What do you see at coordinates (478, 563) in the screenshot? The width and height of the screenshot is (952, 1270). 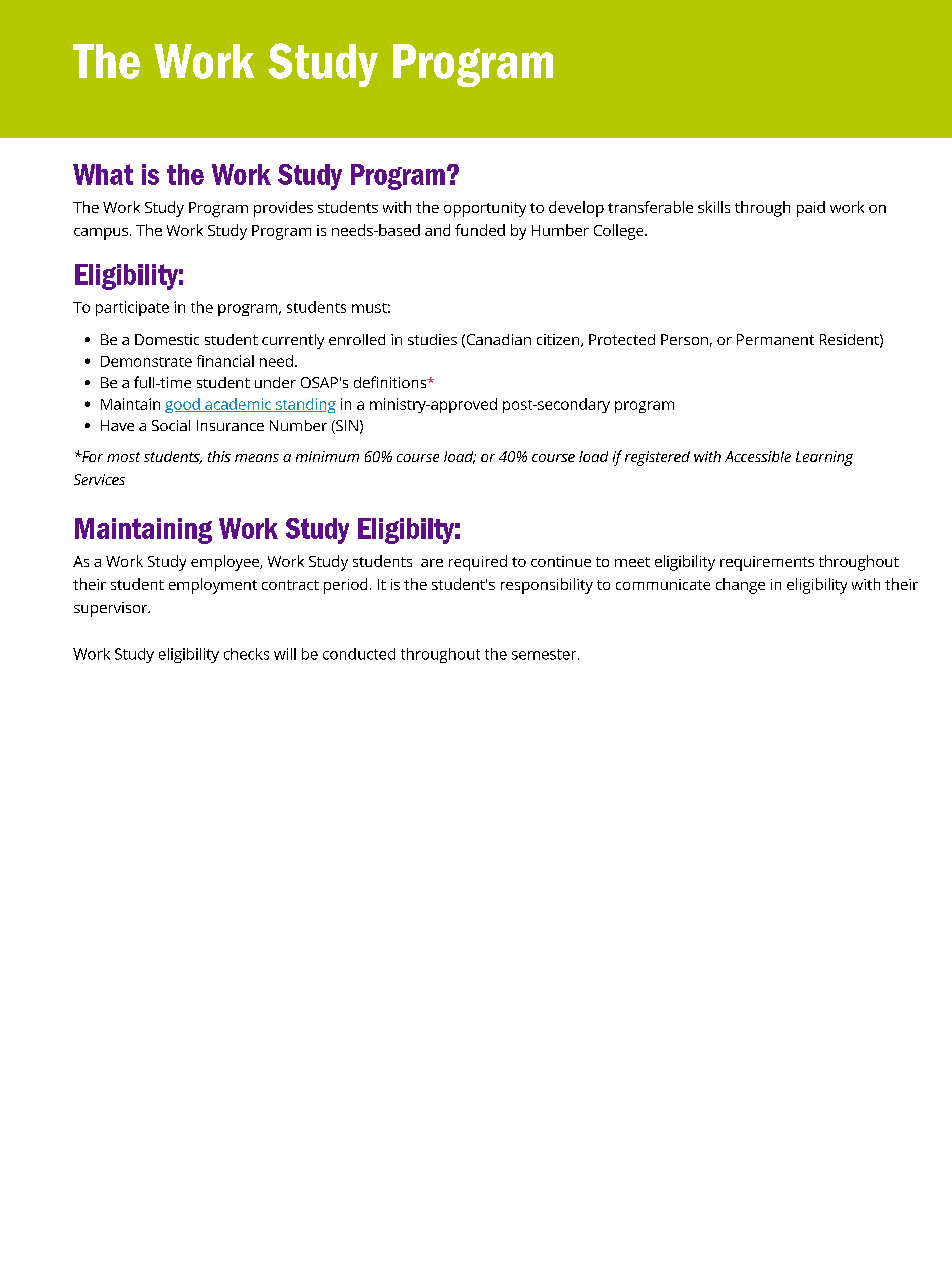 I see `required` at bounding box center [478, 563].
